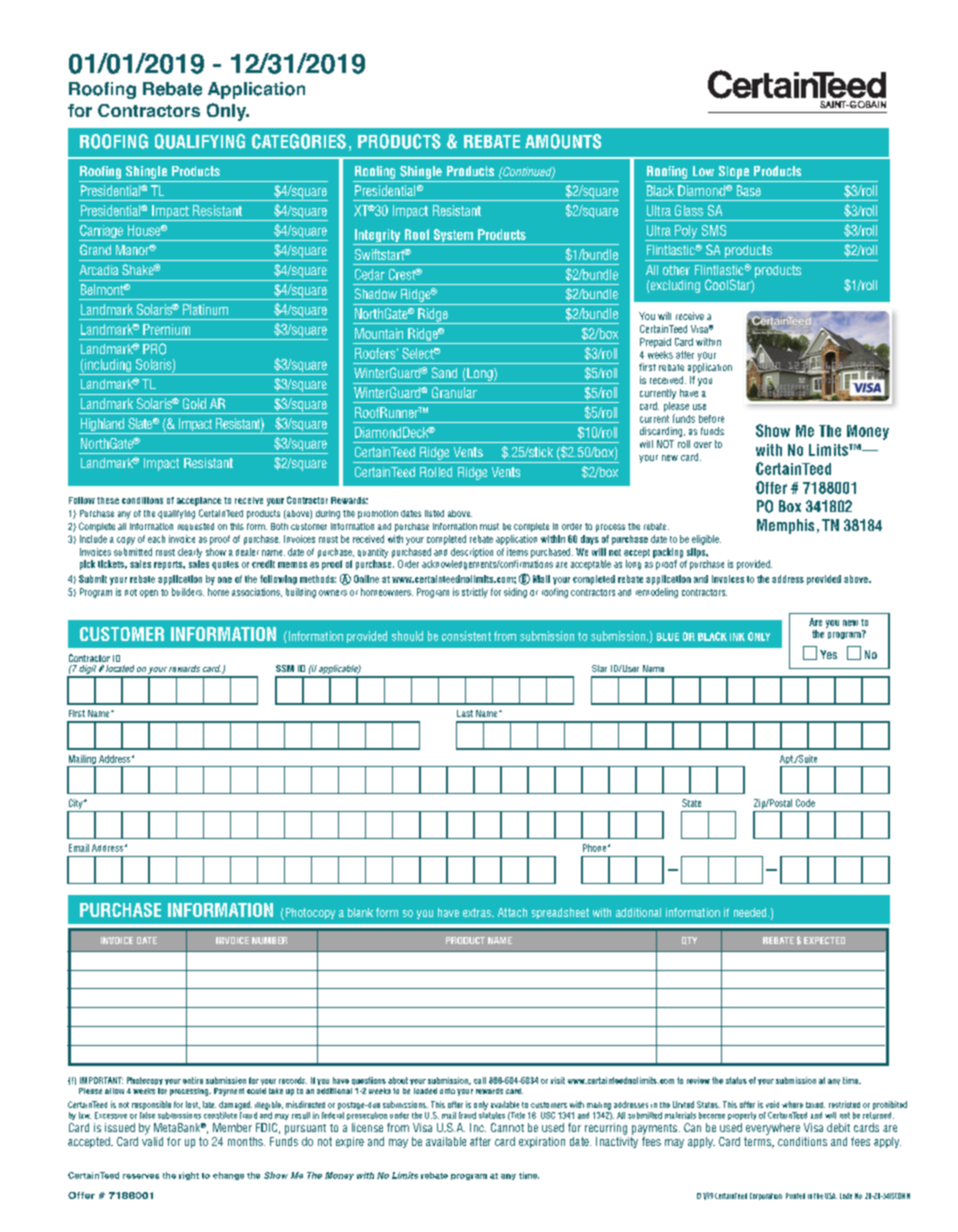 This screenshot has height=1232, width=958. I want to click on AMOUNTS, so click(563, 141).
